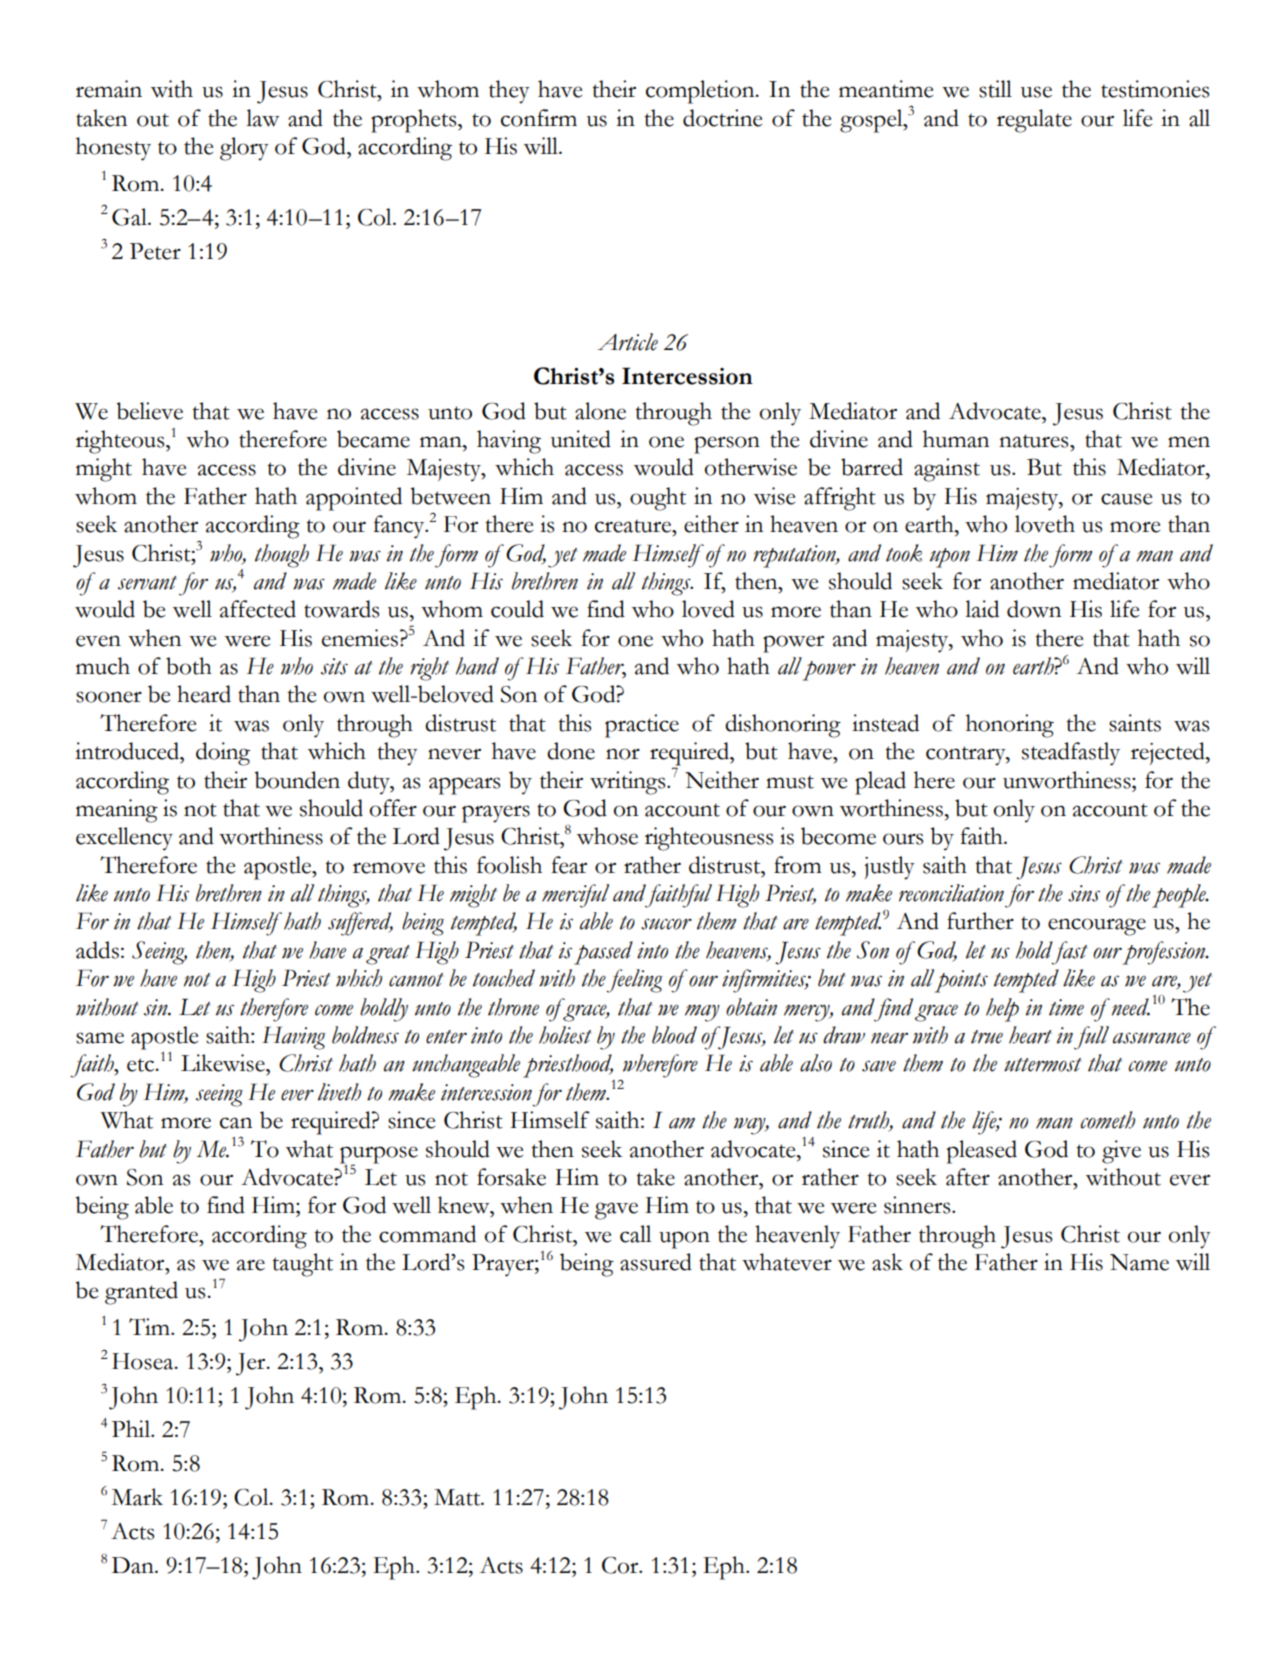 This image has height=1665, width=1286. What do you see at coordinates (1035, 441) in the image?
I see `natures` at bounding box center [1035, 441].
